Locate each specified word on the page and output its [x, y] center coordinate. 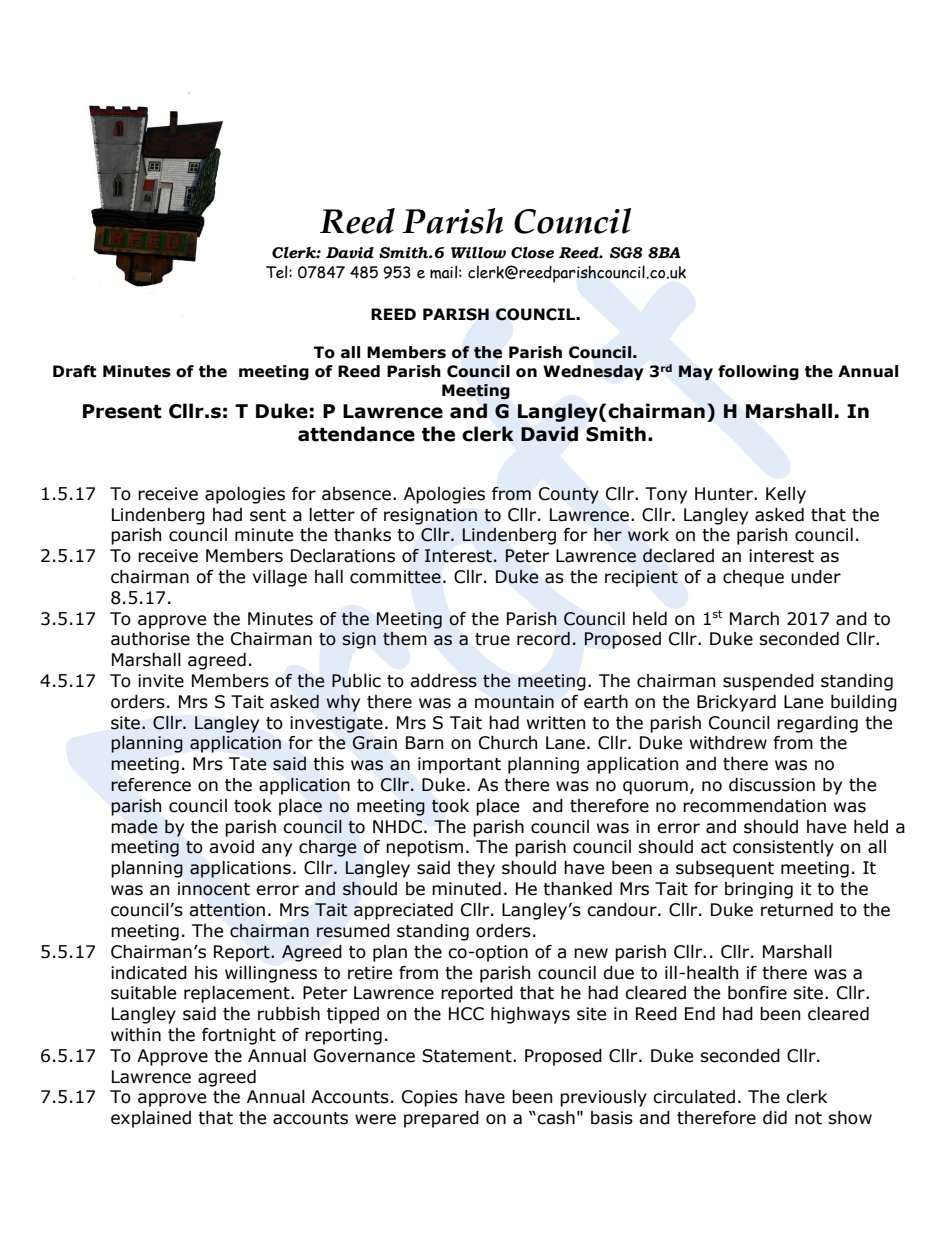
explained [151, 1119]
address [443, 681]
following [758, 372]
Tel [278, 272]
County [569, 495]
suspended [768, 682]
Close [532, 253]
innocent [214, 889]
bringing [759, 890]
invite [161, 681]
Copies [430, 1098]
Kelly [786, 495]
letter [332, 515]
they [476, 869]
